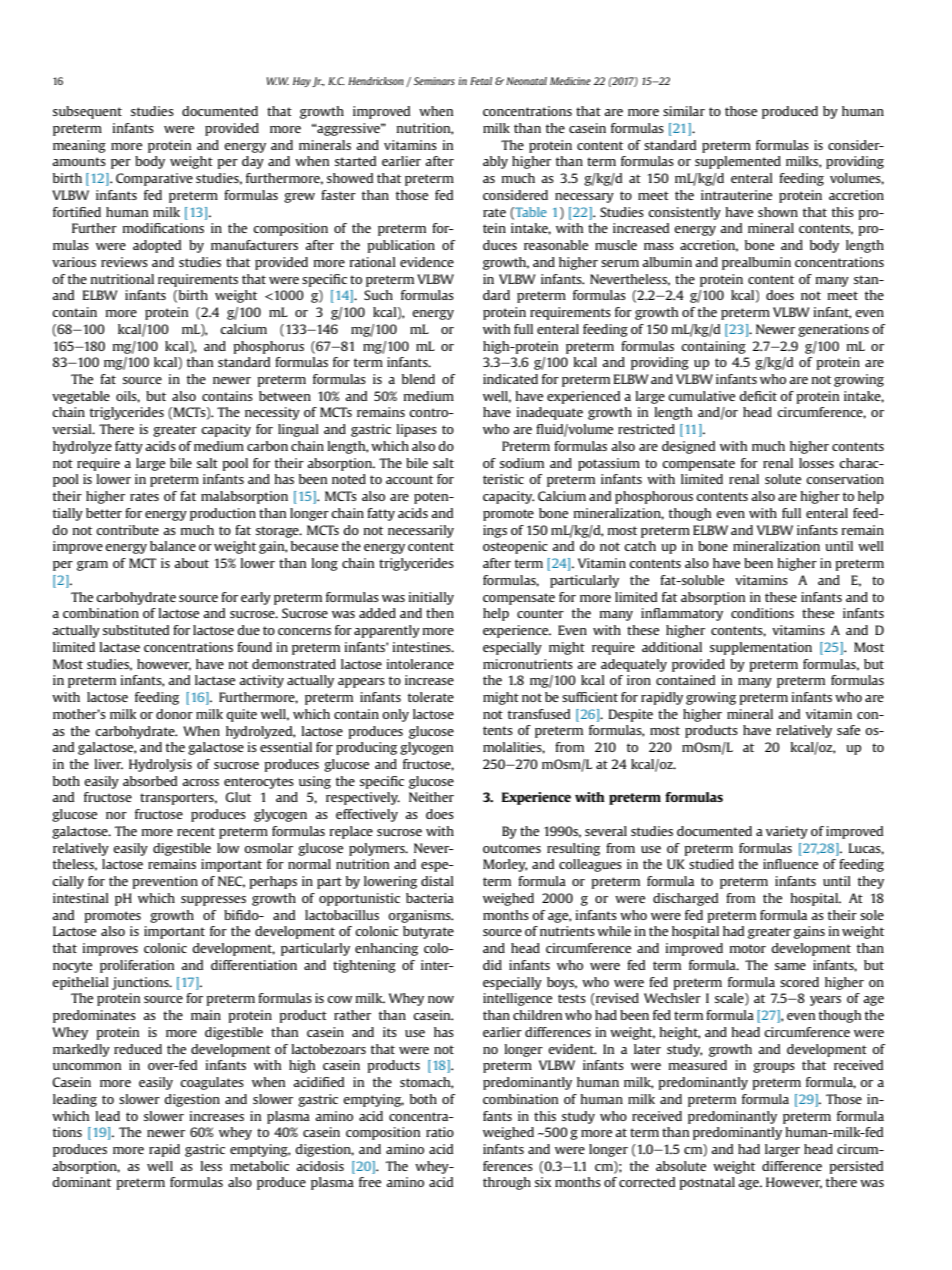  What do you see at coordinates (507, 1183) in the screenshot?
I see `through` at bounding box center [507, 1183].
